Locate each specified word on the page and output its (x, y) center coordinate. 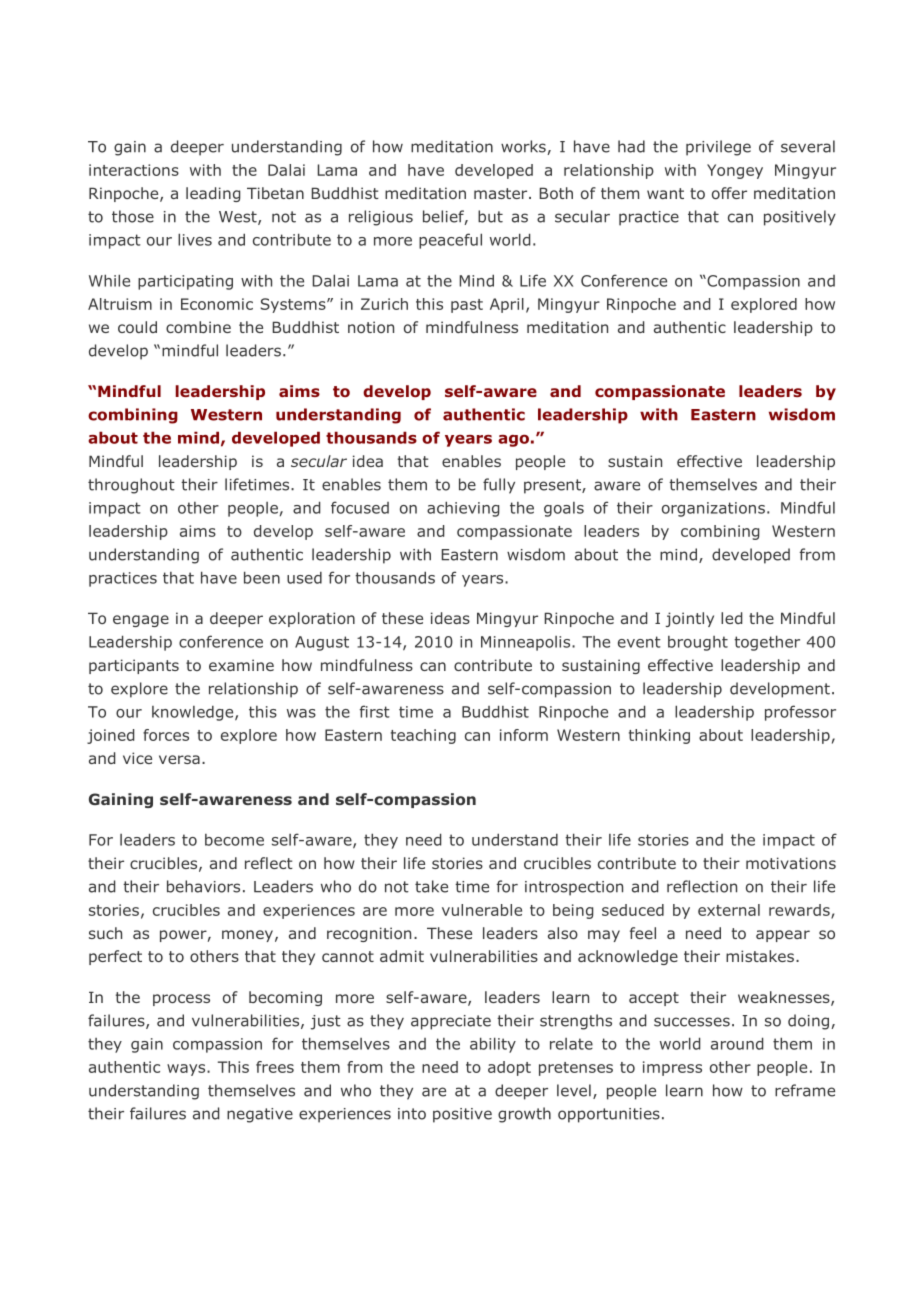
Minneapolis (527, 643)
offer (729, 193)
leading (213, 194)
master (502, 193)
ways (187, 1070)
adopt (509, 1068)
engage (141, 621)
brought (698, 643)
